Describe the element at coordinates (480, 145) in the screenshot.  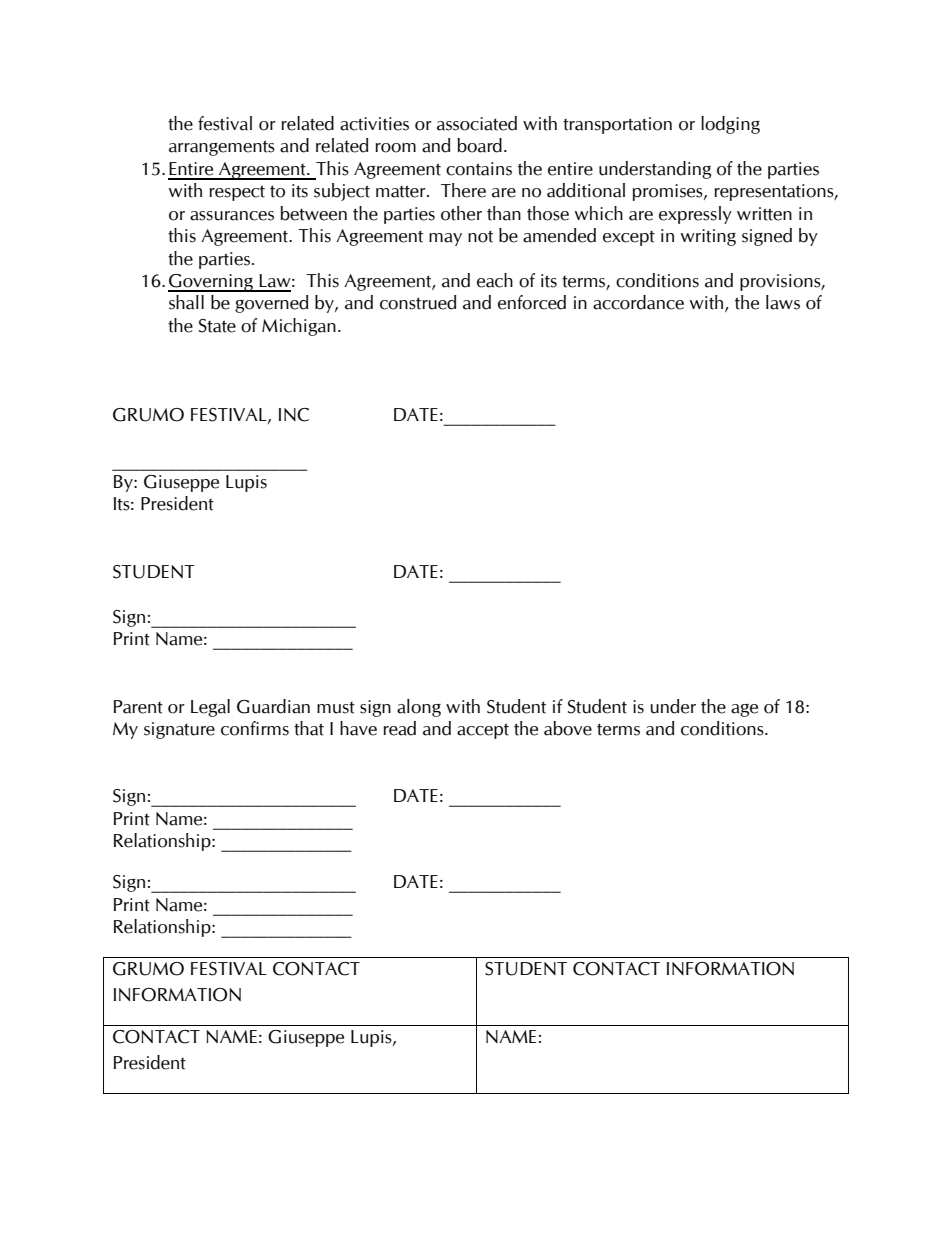
I see `board` at that location.
